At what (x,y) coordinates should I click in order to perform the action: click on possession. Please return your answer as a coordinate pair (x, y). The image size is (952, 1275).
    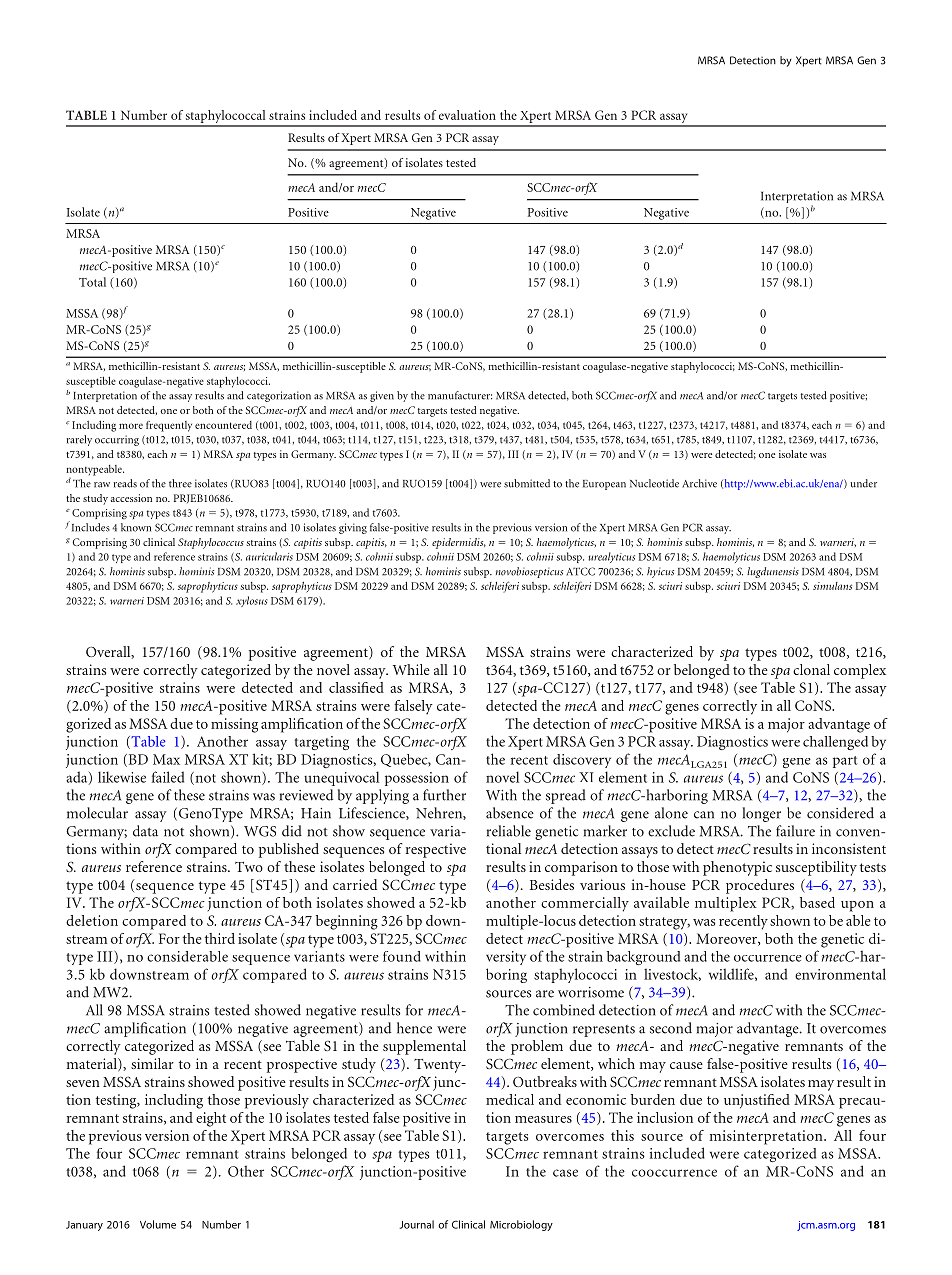
    Looking at the image, I should click on (417, 779).
